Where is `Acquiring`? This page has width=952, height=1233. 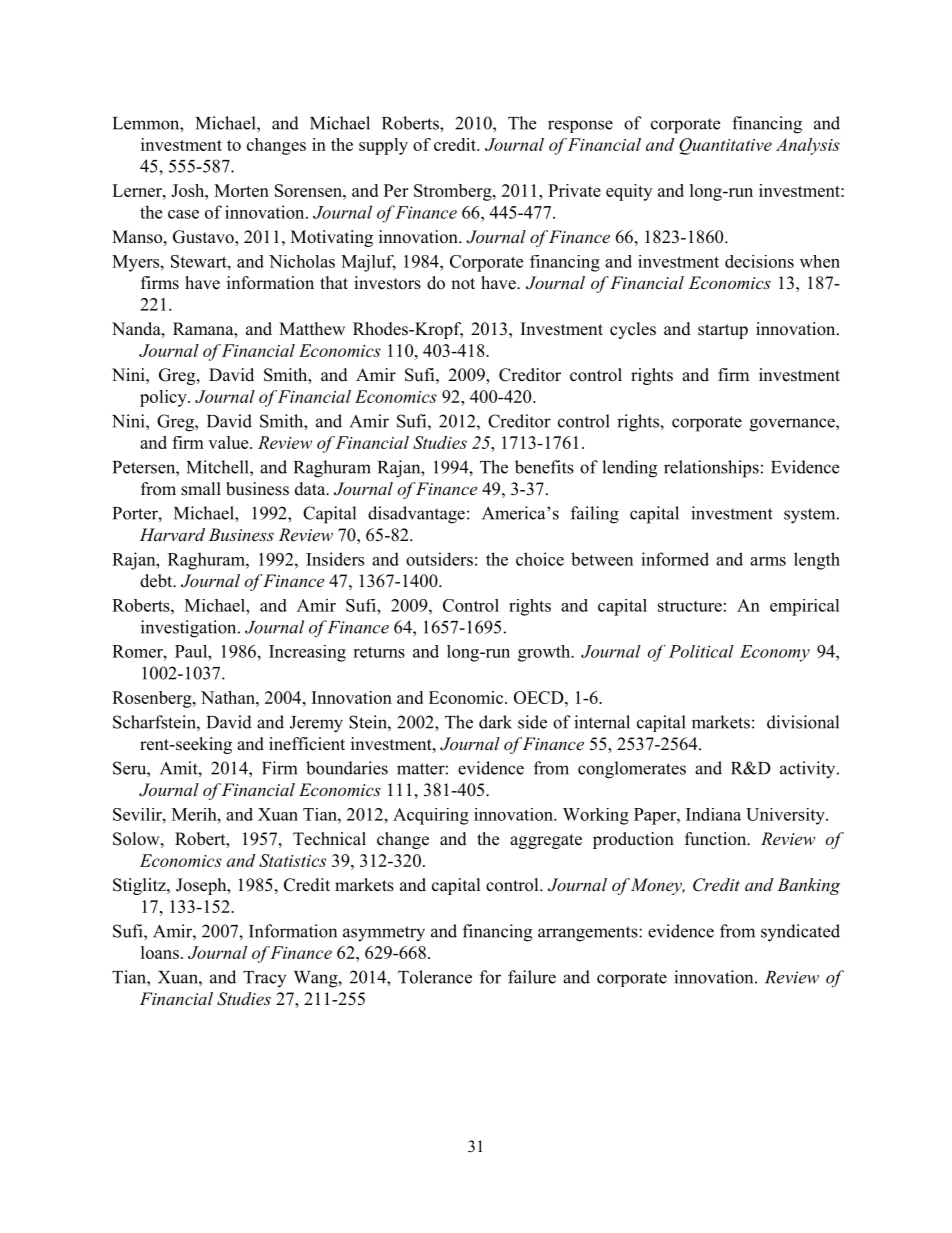
Acquiring is located at coordinates (431, 816).
